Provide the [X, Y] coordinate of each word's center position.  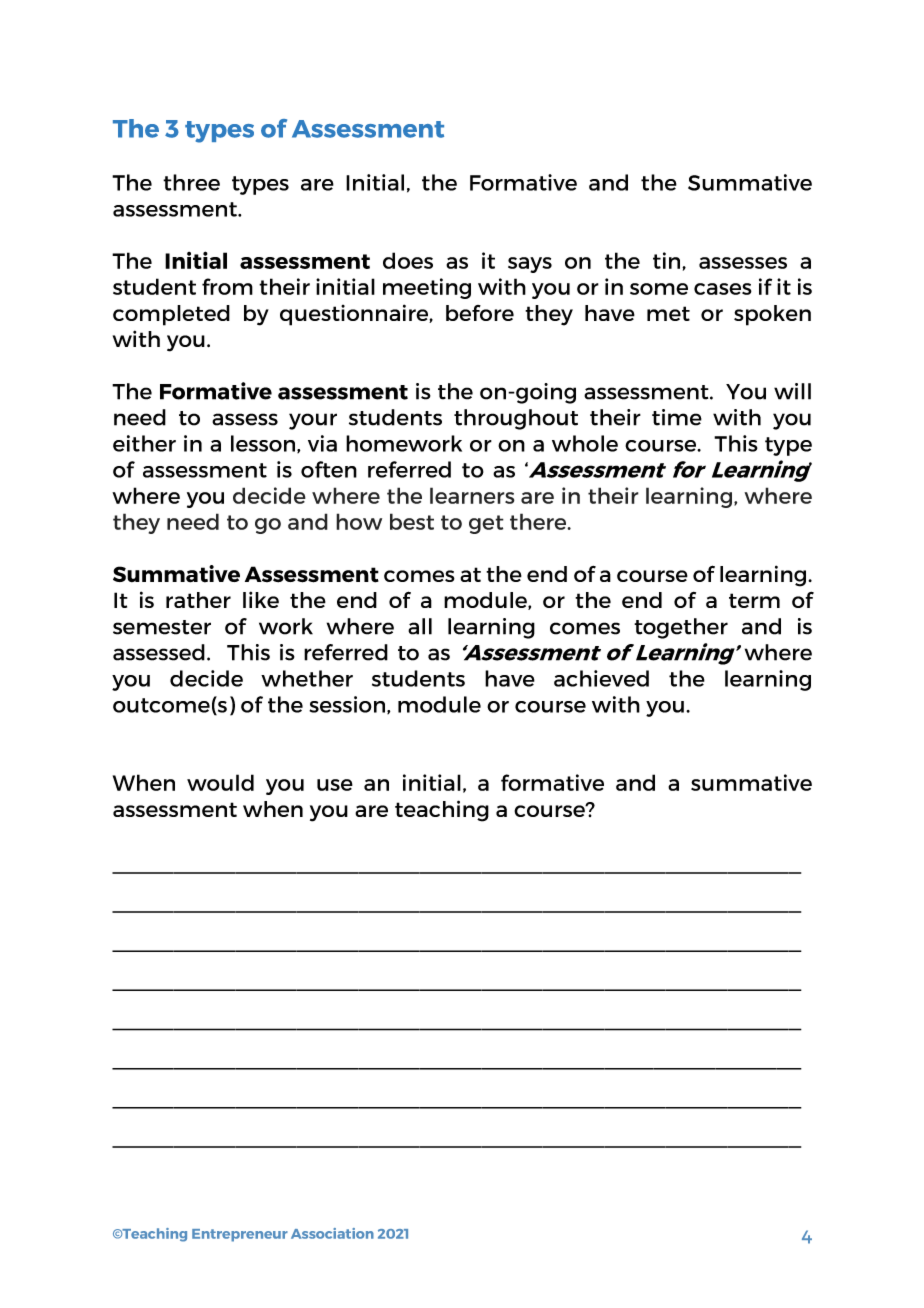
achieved [601, 678]
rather [198, 600]
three [191, 182]
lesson [264, 444]
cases [723, 289]
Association [332, 1233]
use [335, 785]
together [681, 628]
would [220, 782]
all [420, 626]
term [754, 600]
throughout [516, 419]
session [348, 705]
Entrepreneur [240, 1235]
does [408, 260]
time [677, 417]
